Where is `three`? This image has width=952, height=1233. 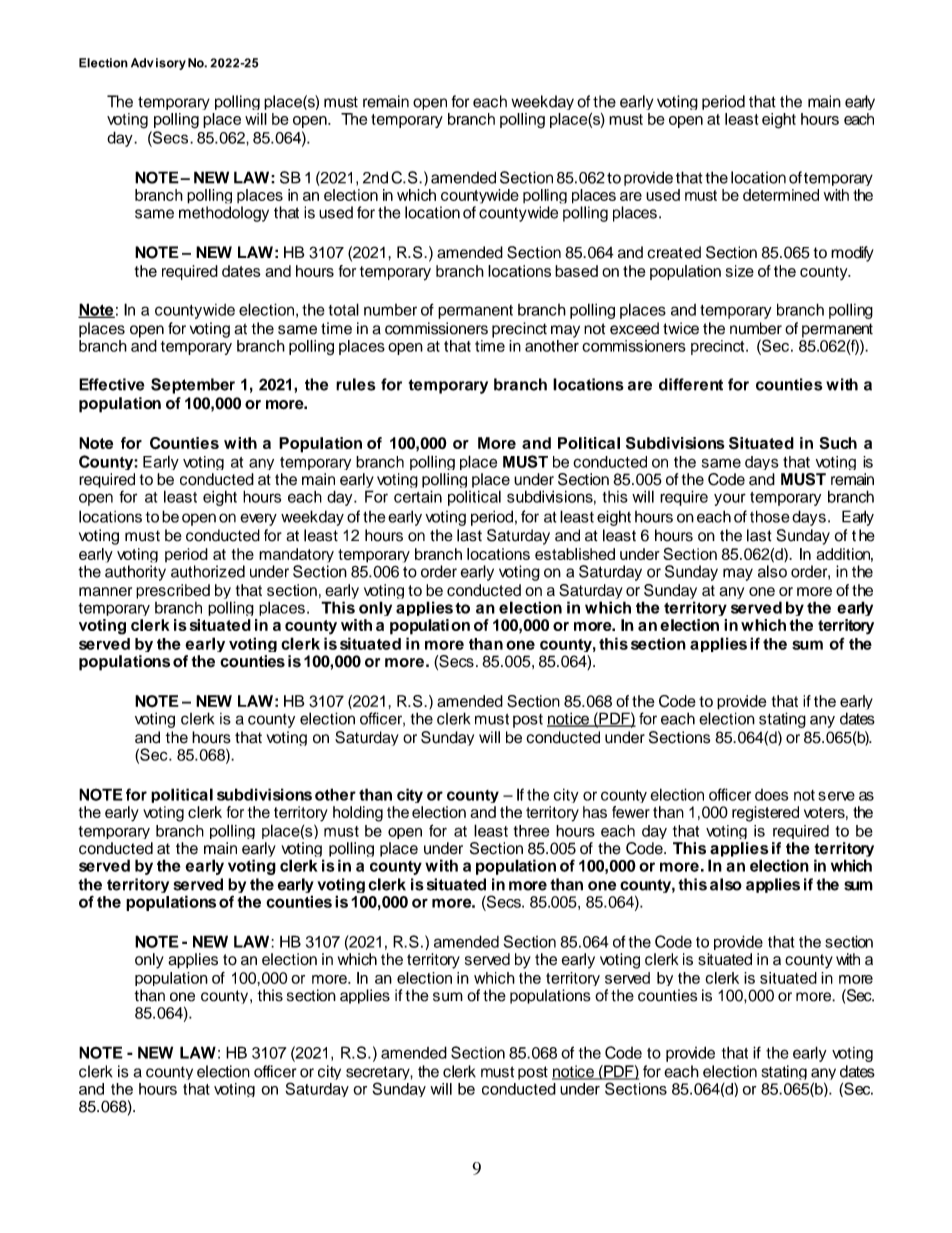
three is located at coordinates (531, 831).
